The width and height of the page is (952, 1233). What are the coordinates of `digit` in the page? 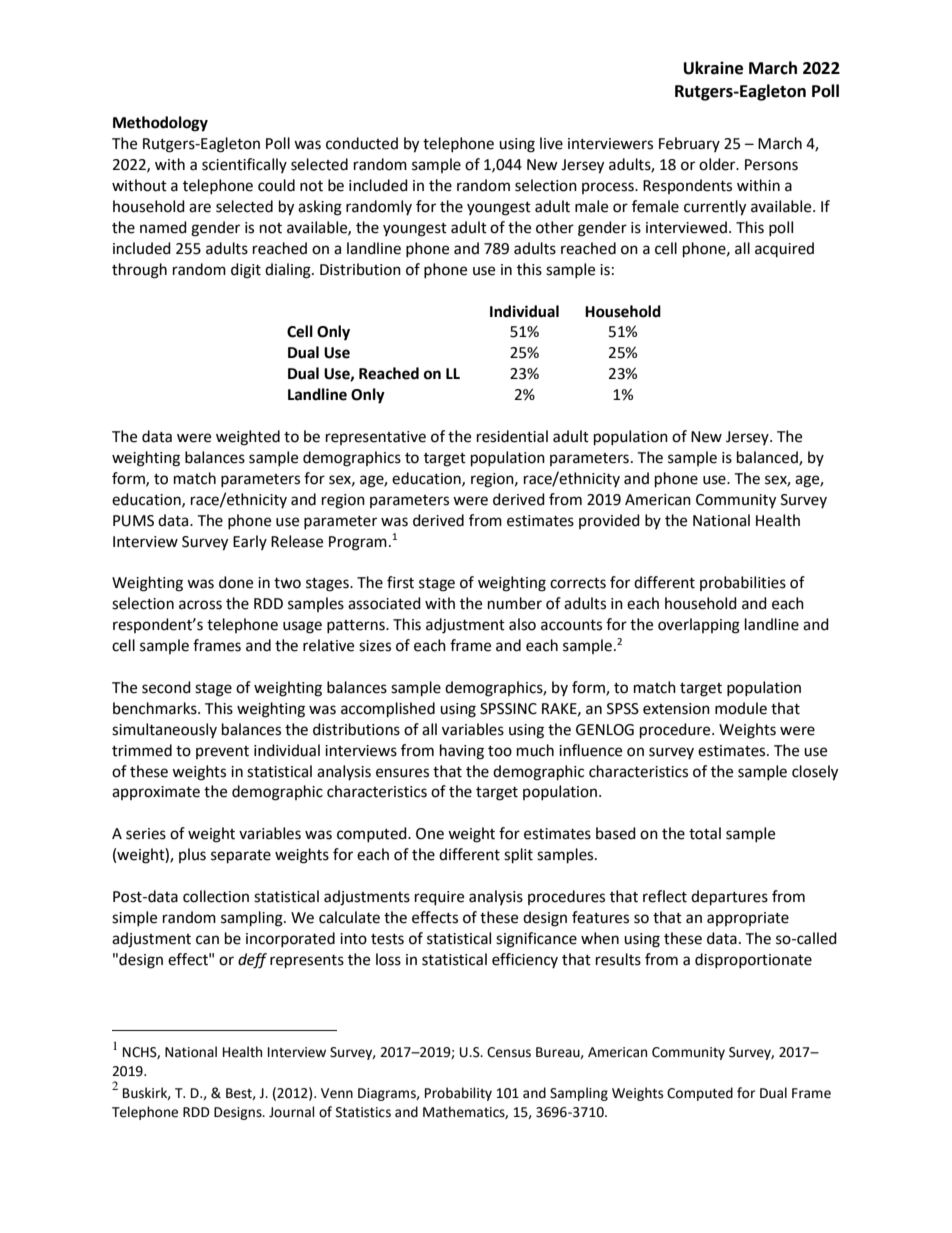 It's located at (246, 271).
